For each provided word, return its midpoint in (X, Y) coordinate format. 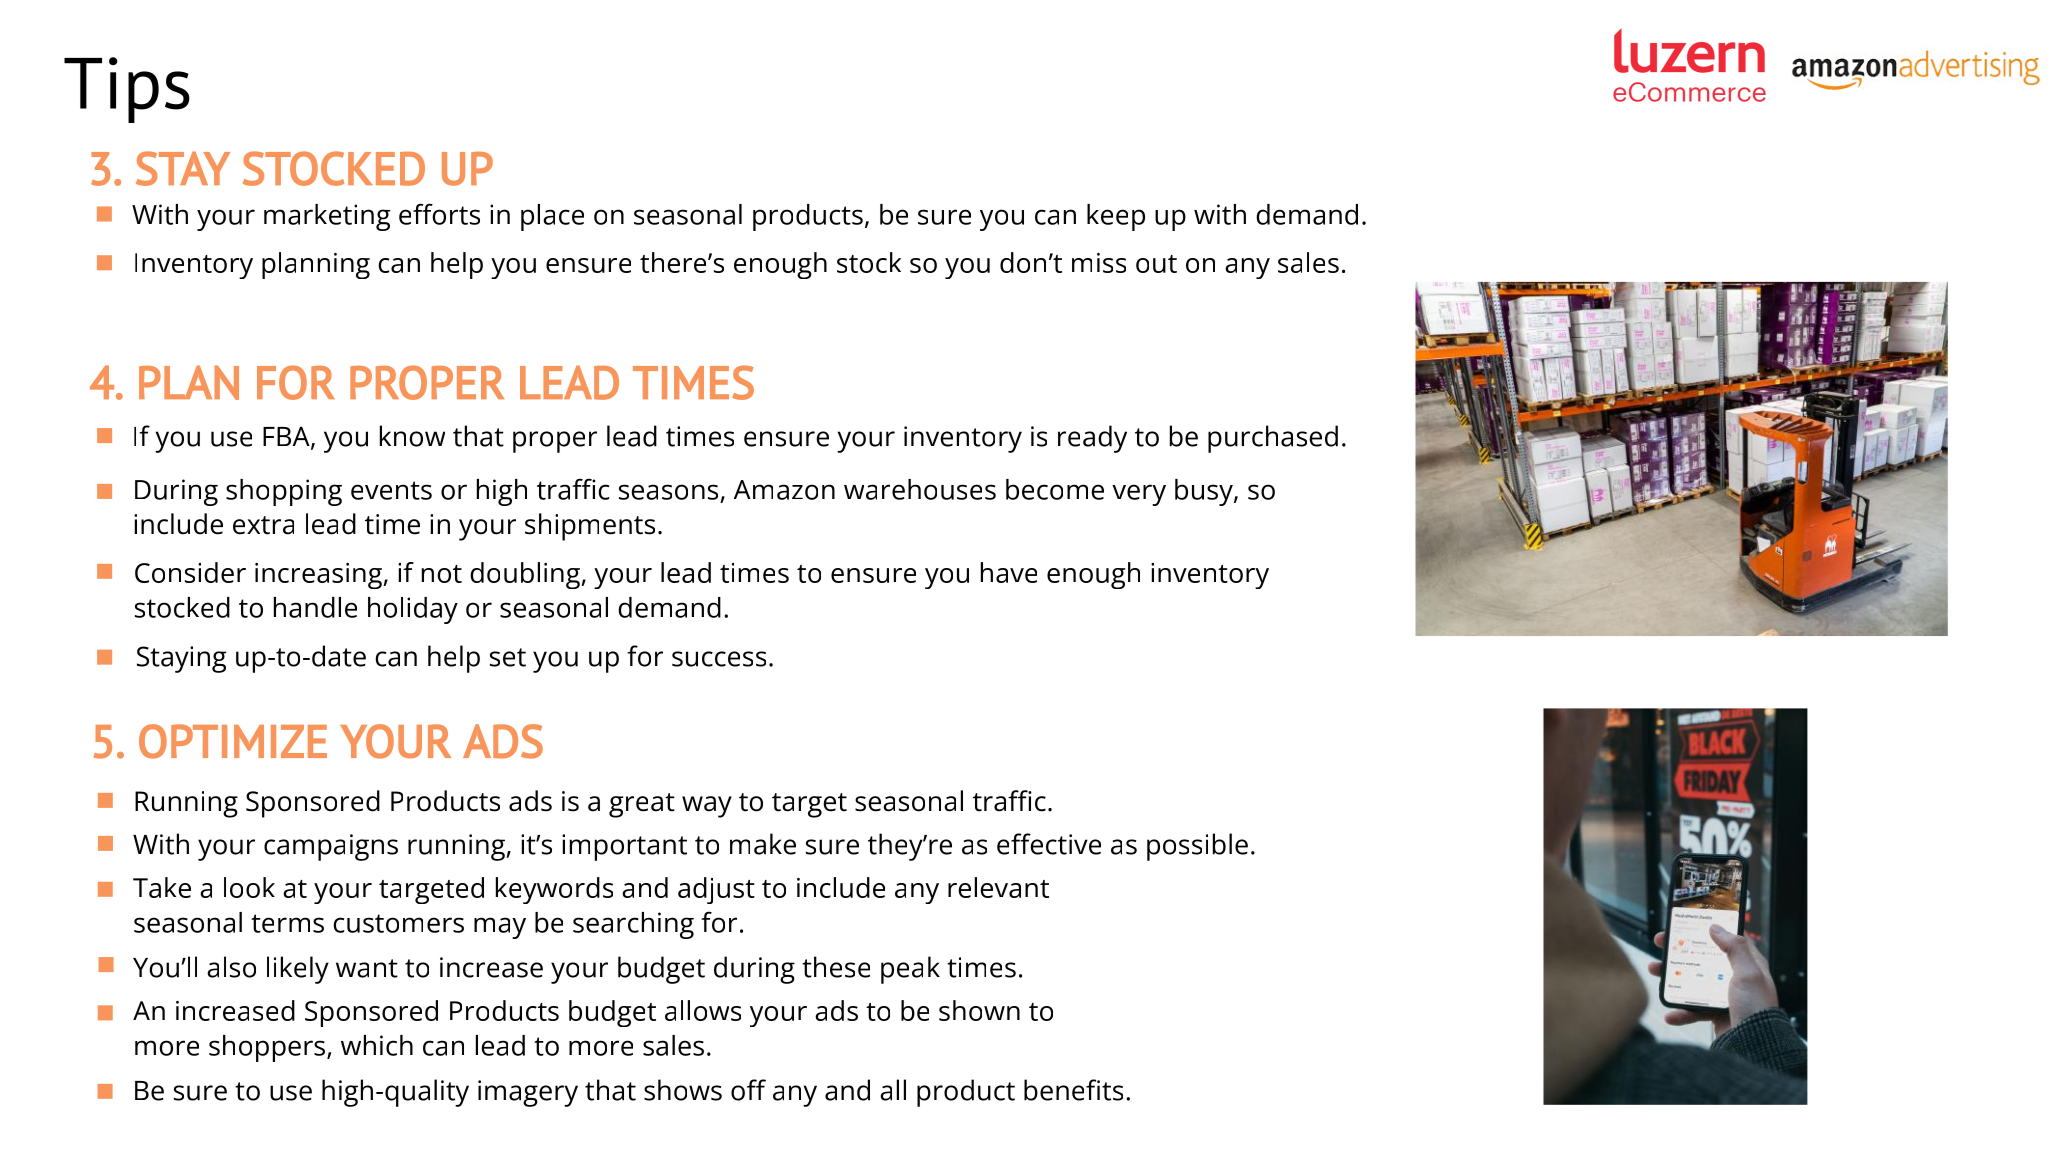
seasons (668, 492)
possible (1197, 847)
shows (683, 1090)
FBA (287, 437)
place (552, 217)
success (719, 659)
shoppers (268, 1048)
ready (1092, 439)
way (707, 807)
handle (315, 607)
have (1009, 572)
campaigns (331, 847)
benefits (1073, 1090)
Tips (127, 90)
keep (1116, 217)
